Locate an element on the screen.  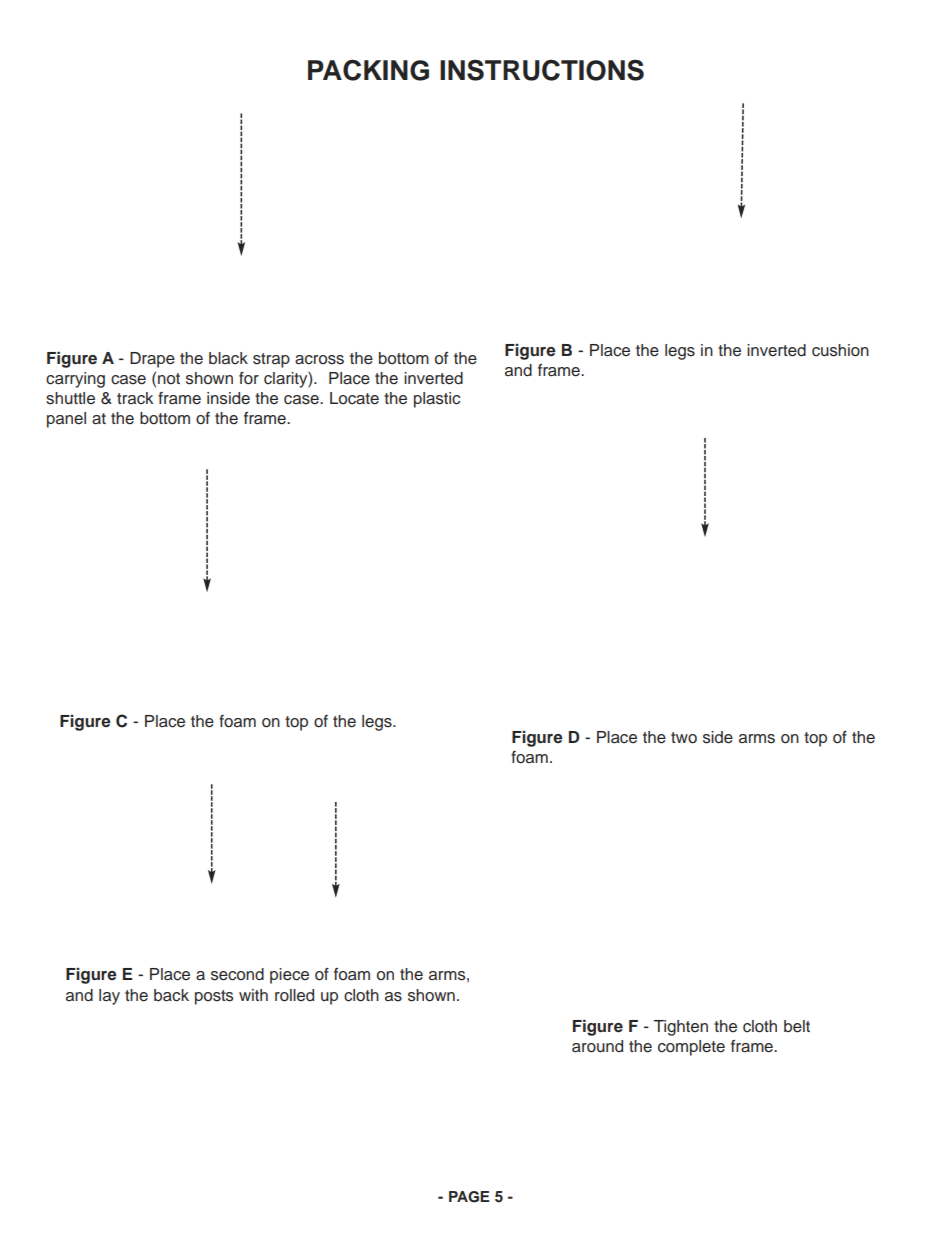
two is located at coordinates (684, 738).
